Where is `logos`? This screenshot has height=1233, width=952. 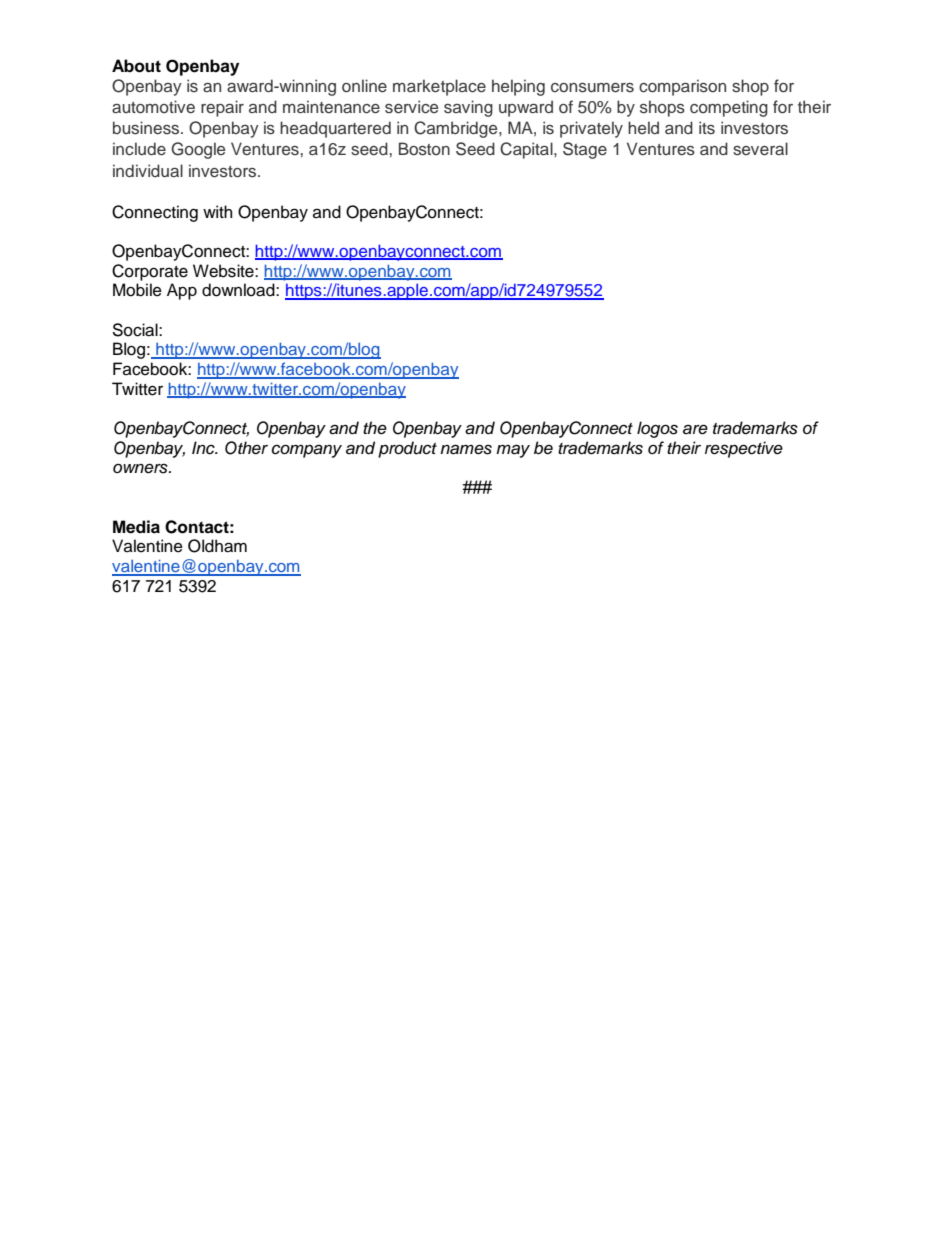
logos is located at coordinates (657, 429).
